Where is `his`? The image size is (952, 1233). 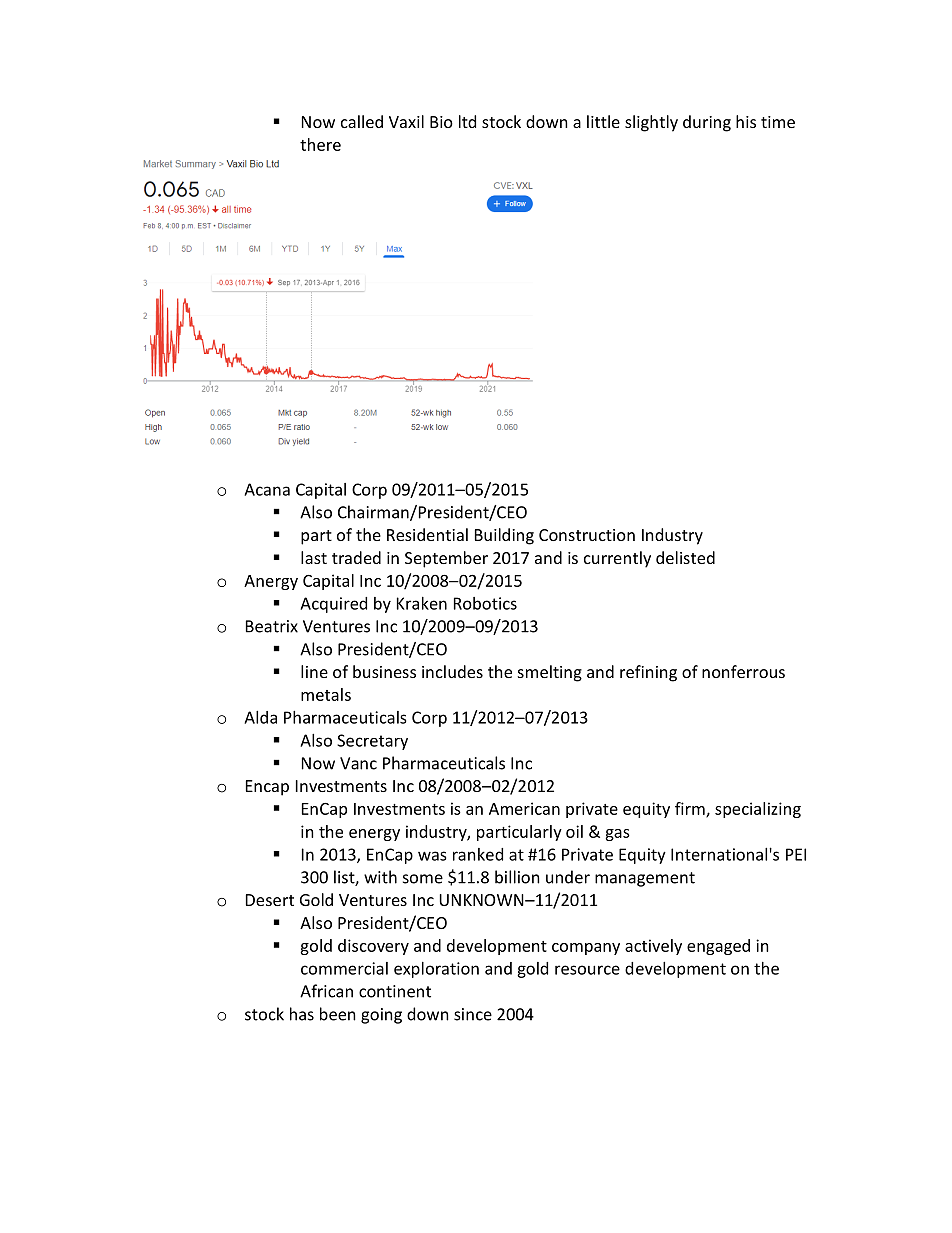 his is located at coordinates (746, 121).
